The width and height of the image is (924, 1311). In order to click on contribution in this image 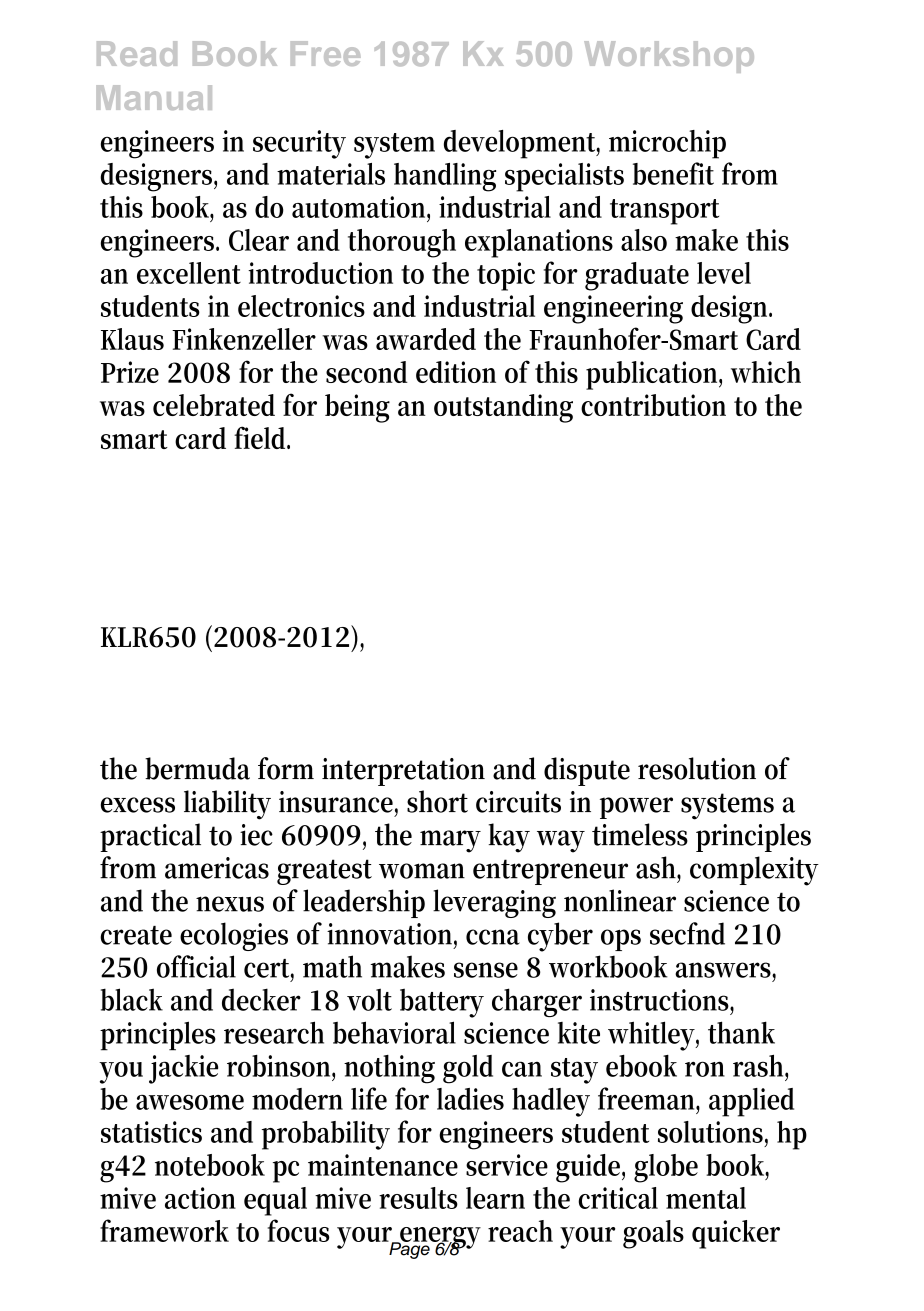, I will do `click(653, 405)`.
